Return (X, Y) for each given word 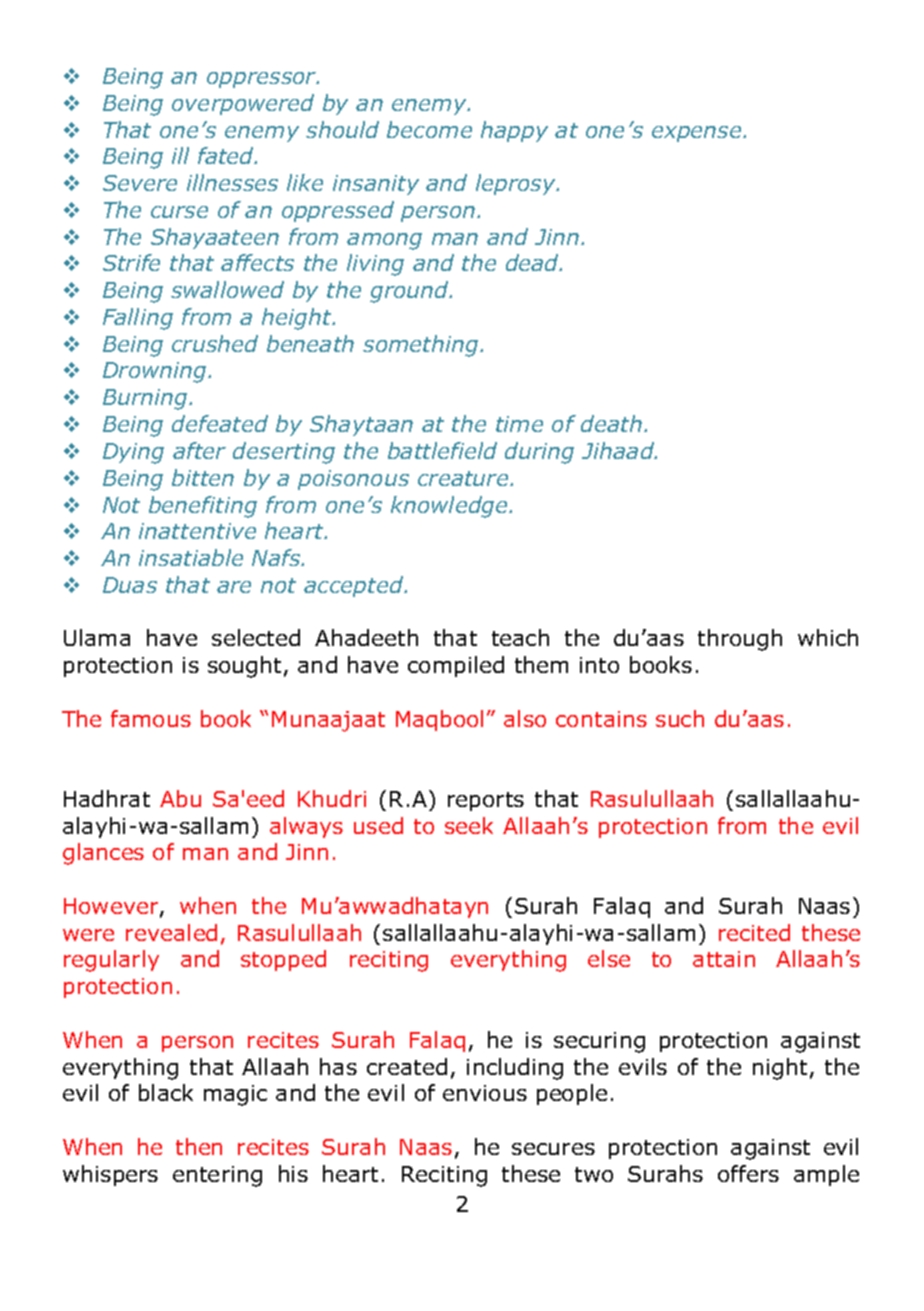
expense (698, 134)
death (613, 423)
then (199, 1146)
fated (227, 155)
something (422, 346)
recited (754, 932)
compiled (456, 666)
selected (256, 637)
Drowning (156, 372)
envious (485, 1093)
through (740, 640)
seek (469, 825)
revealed (171, 932)
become (429, 129)
